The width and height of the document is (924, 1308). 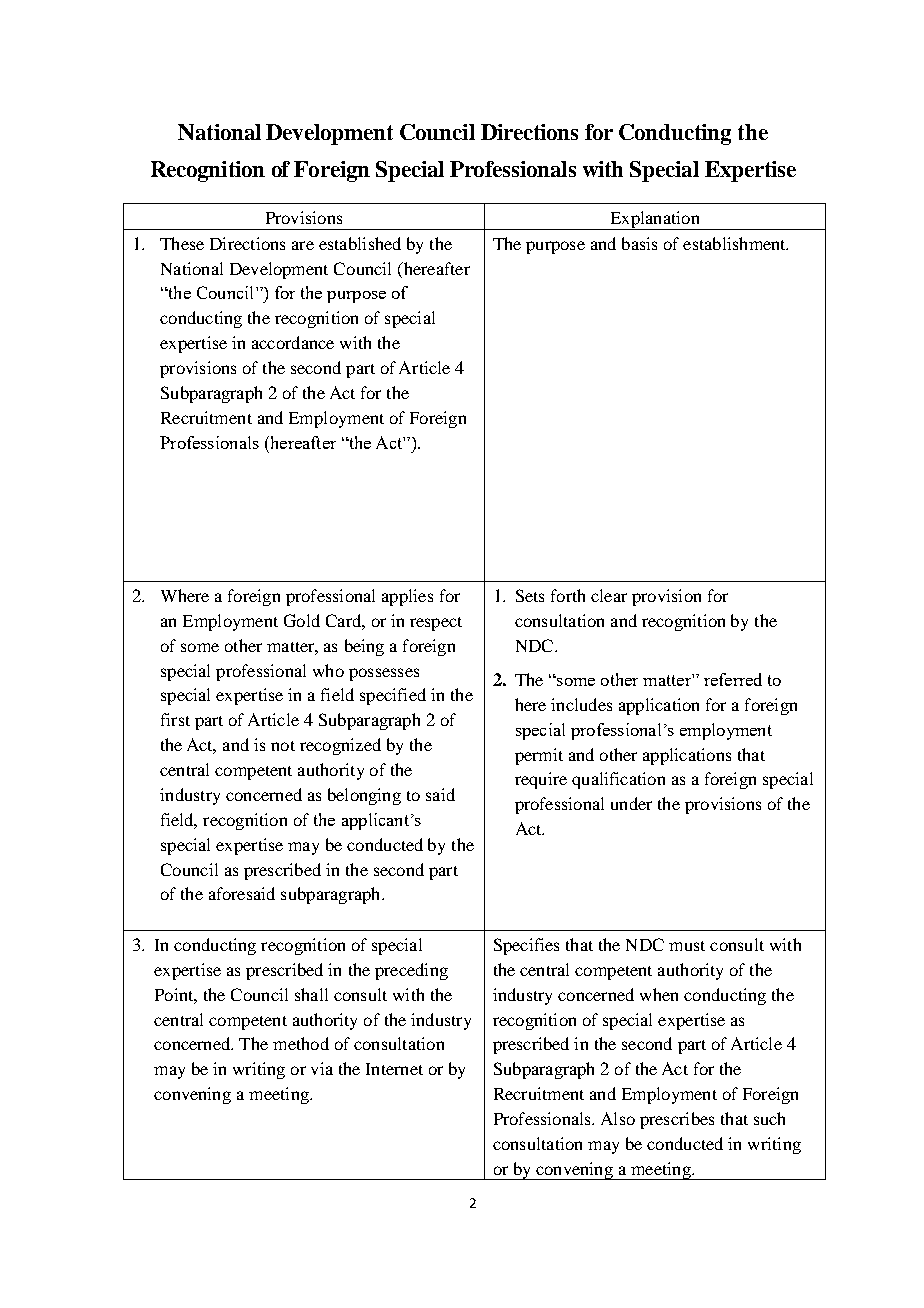 I want to click on referred, so click(x=733, y=679).
